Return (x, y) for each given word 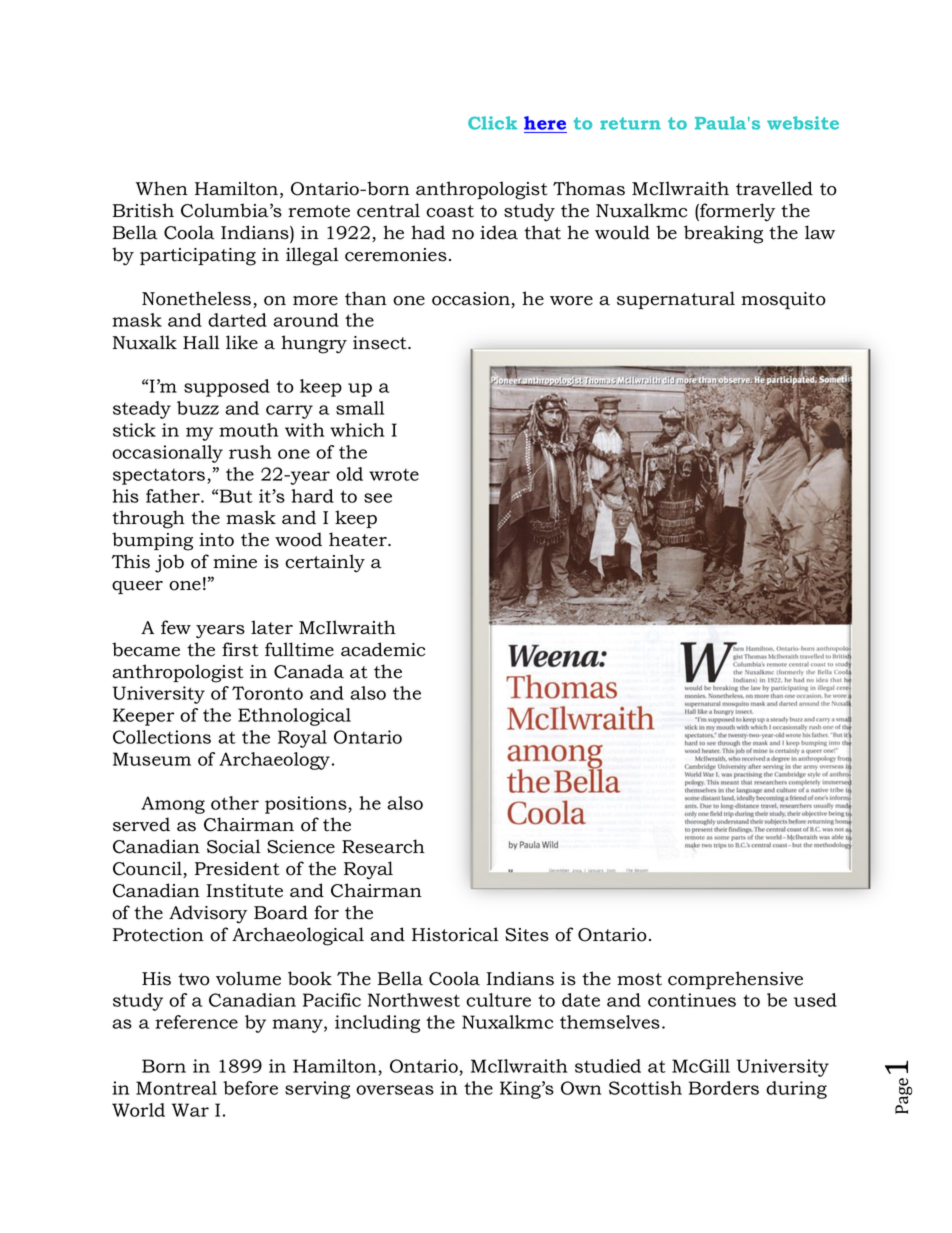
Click (492, 123)
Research (383, 846)
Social (234, 846)
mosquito (783, 300)
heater (359, 539)
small (360, 408)
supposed (227, 388)
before (250, 1088)
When (162, 188)
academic (383, 649)
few (176, 627)
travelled (774, 188)
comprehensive (735, 980)
